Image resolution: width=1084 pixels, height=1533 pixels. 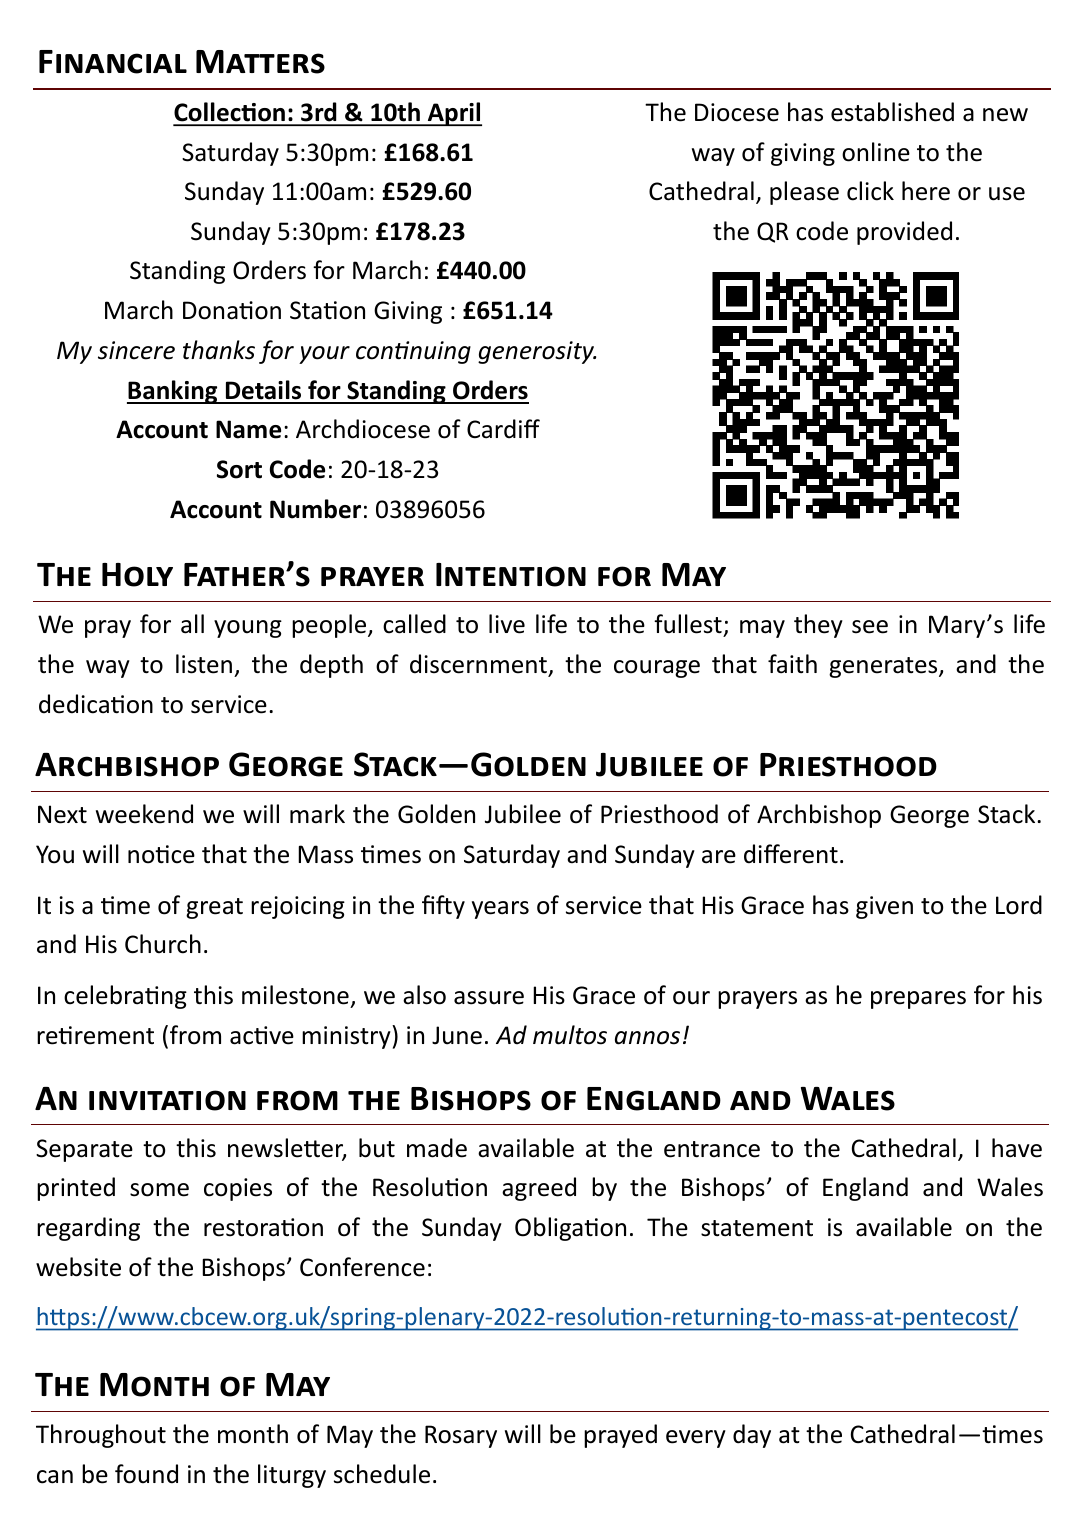 What do you see at coordinates (892, 112) in the screenshot?
I see `established` at bounding box center [892, 112].
